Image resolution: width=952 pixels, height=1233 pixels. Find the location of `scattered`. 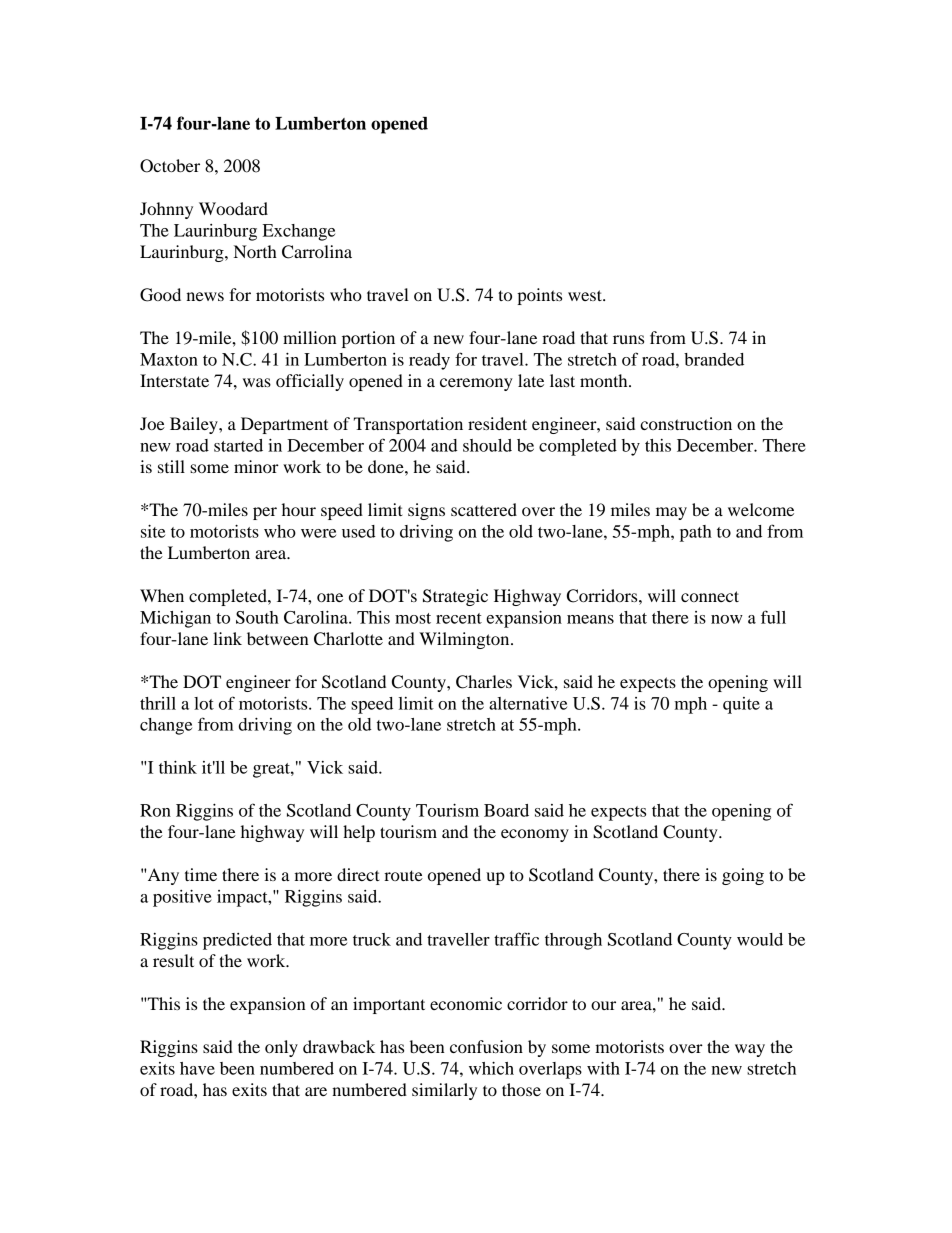

scattered is located at coordinates (484, 509).
